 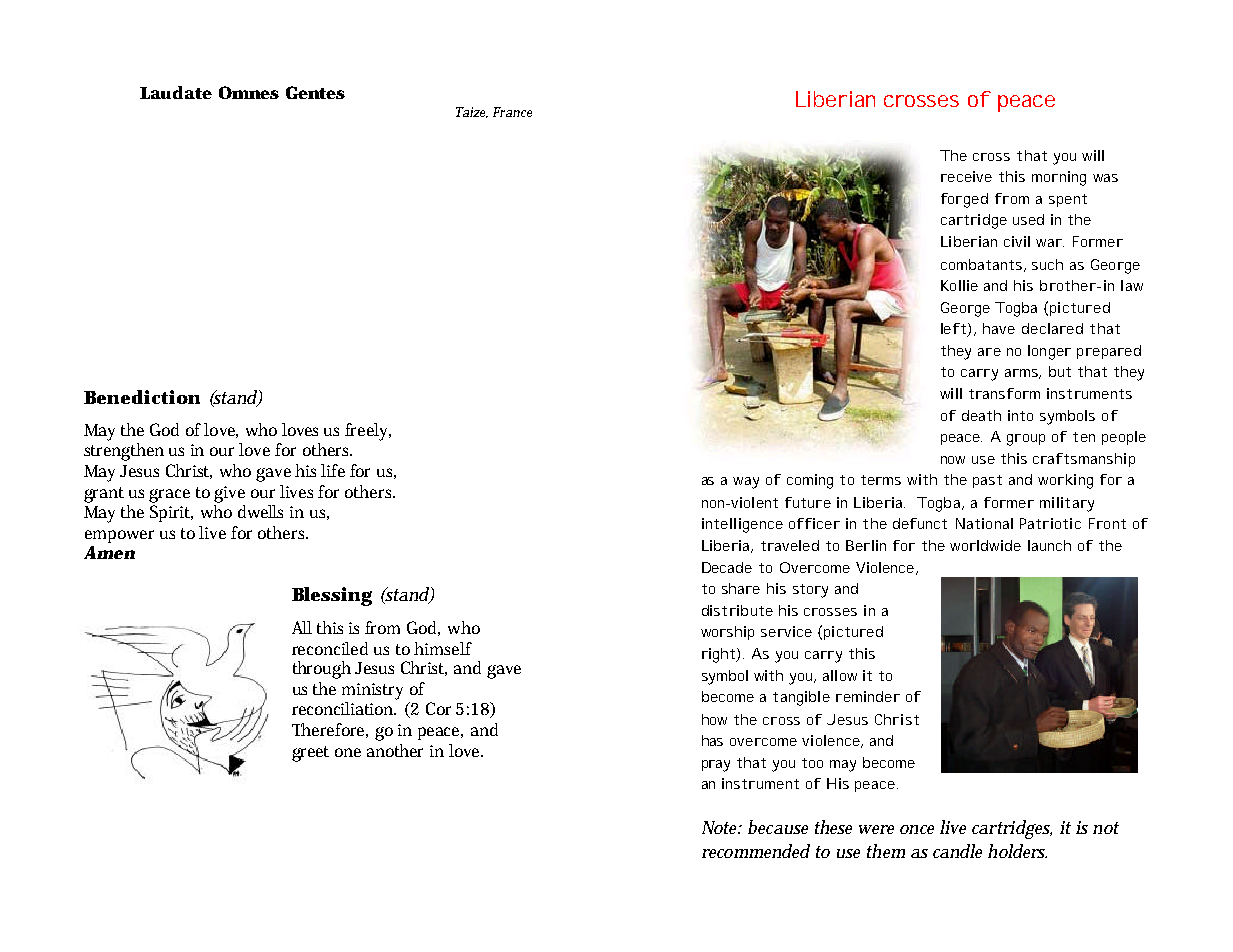 What do you see at coordinates (987, 481) in the screenshot?
I see `past` at bounding box center [987, 481].
